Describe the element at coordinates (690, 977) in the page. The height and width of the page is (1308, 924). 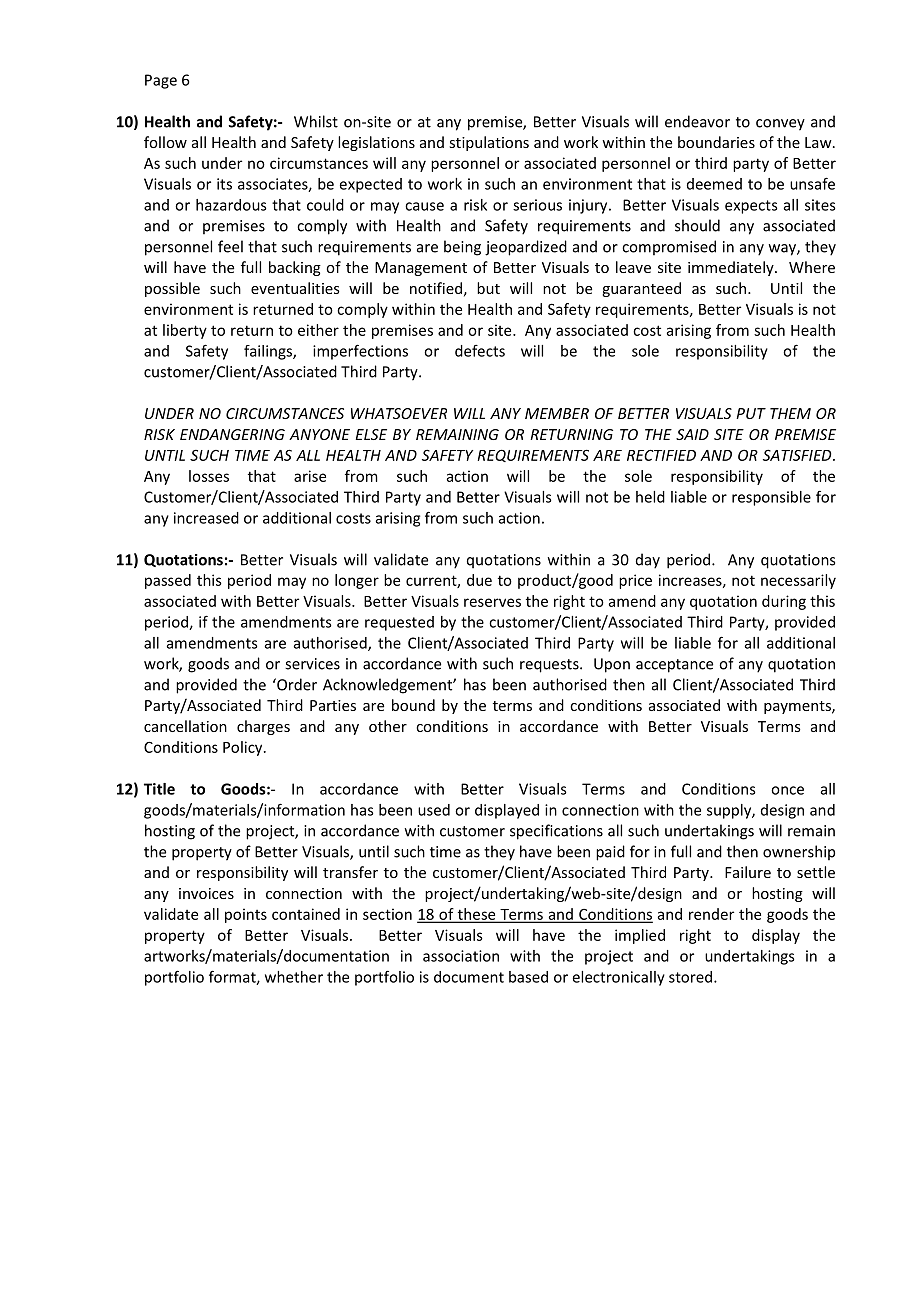
I see `stored` at that location.
